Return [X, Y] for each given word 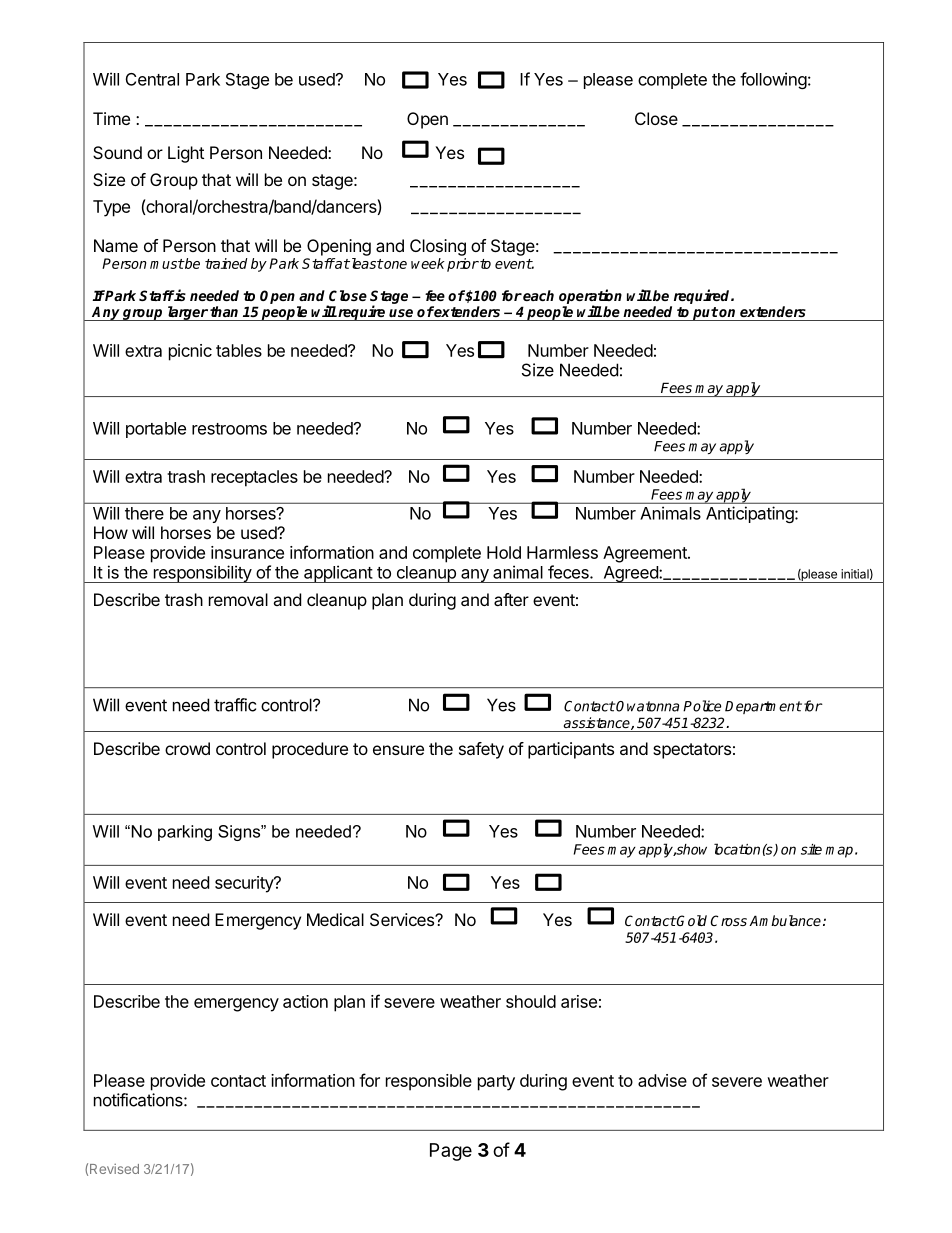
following [773, 80]
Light [186, 154]
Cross [728, 920]
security [245, 884]
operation [590, 297]
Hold [504, 552]
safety [481, 750]
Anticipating [750, 514]
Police [702, 706]
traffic [235, 705]
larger [187, 313]
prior [463, 265]
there [144, 513]
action [305, 1001]
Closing [438, 247]
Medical [335, 919]
